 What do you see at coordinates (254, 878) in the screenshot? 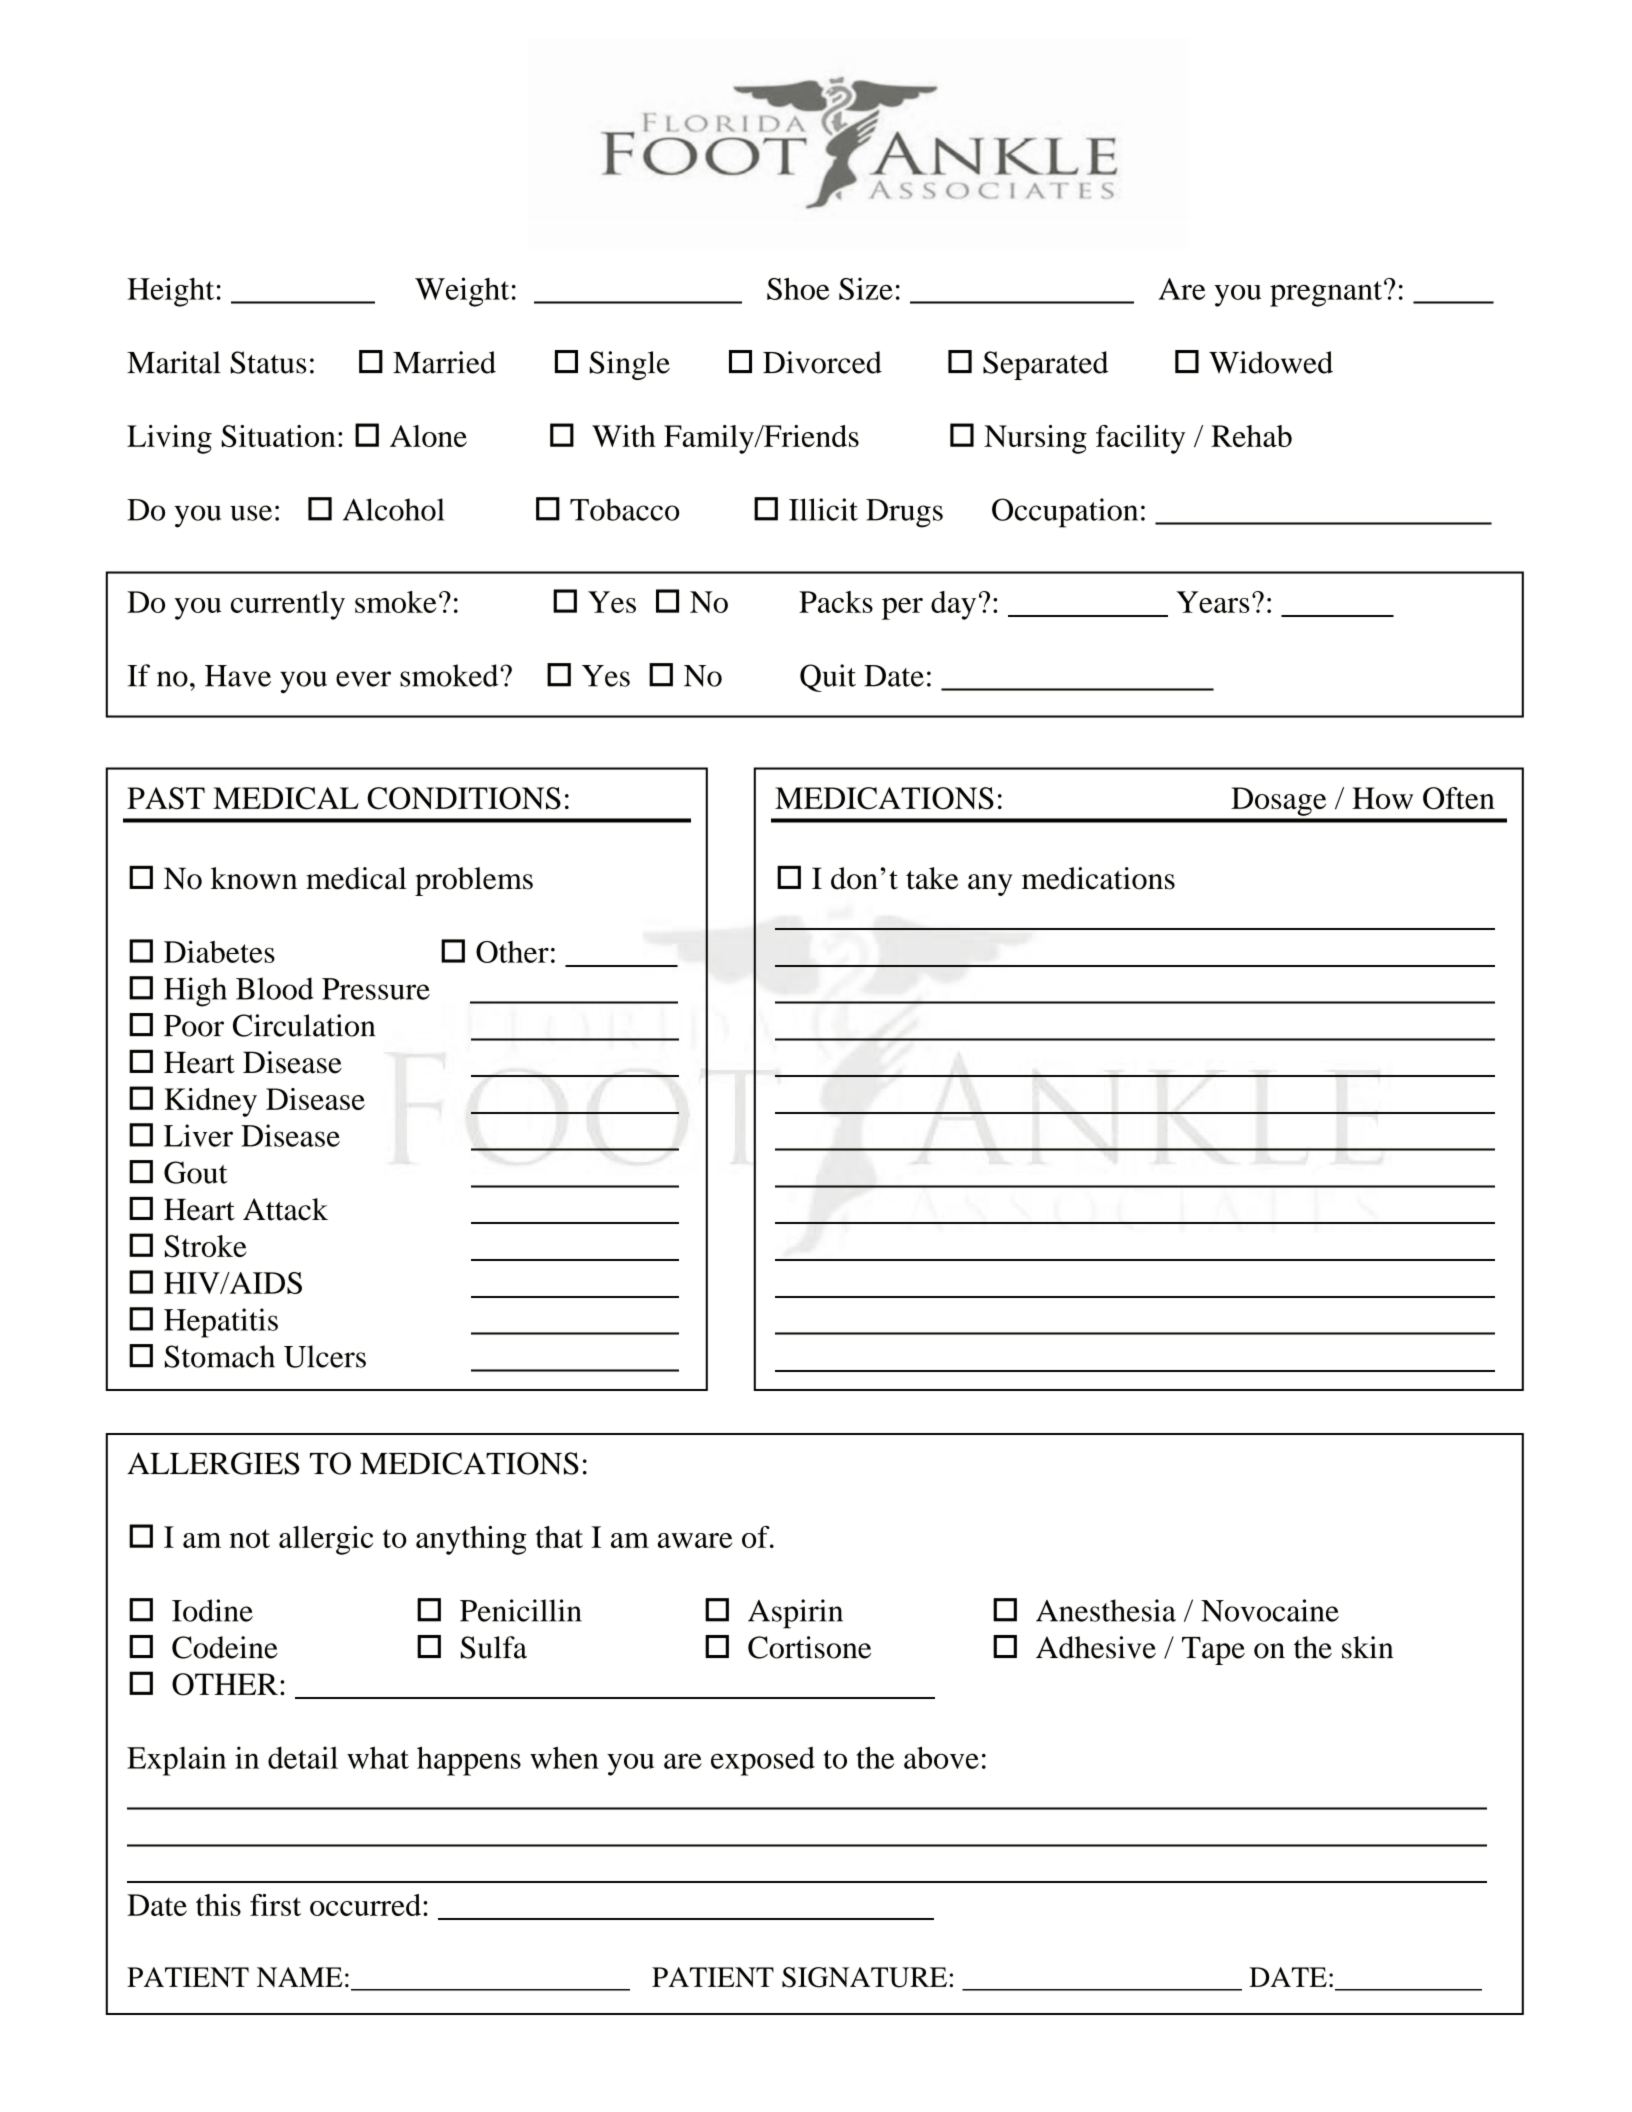
I see `known` at bounding box center [254, 878].
